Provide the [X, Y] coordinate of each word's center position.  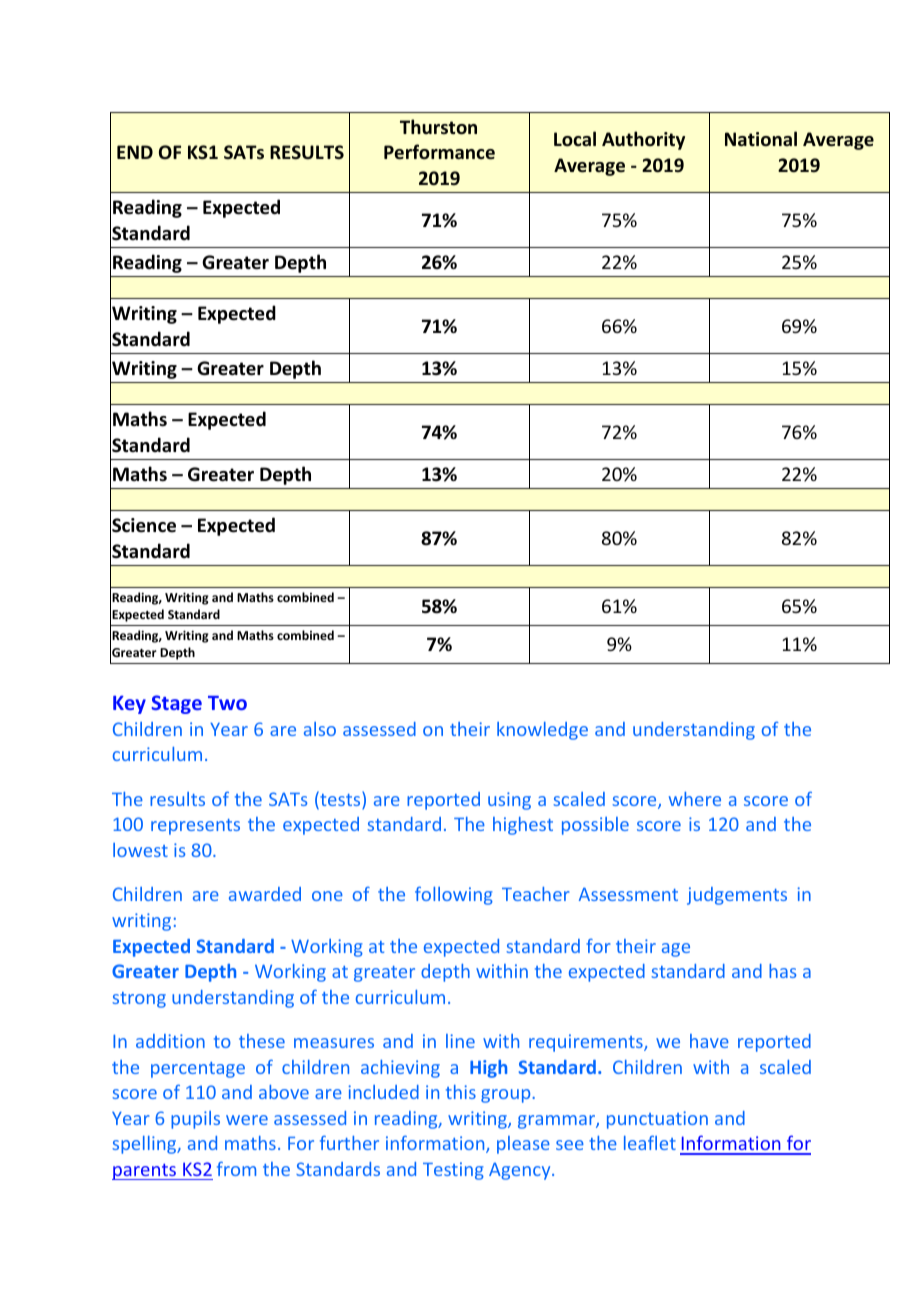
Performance [439, 152]
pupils [195, 1120]
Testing [453, 1171]
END [135, 152]
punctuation [657, 1120]
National [761, 139]
